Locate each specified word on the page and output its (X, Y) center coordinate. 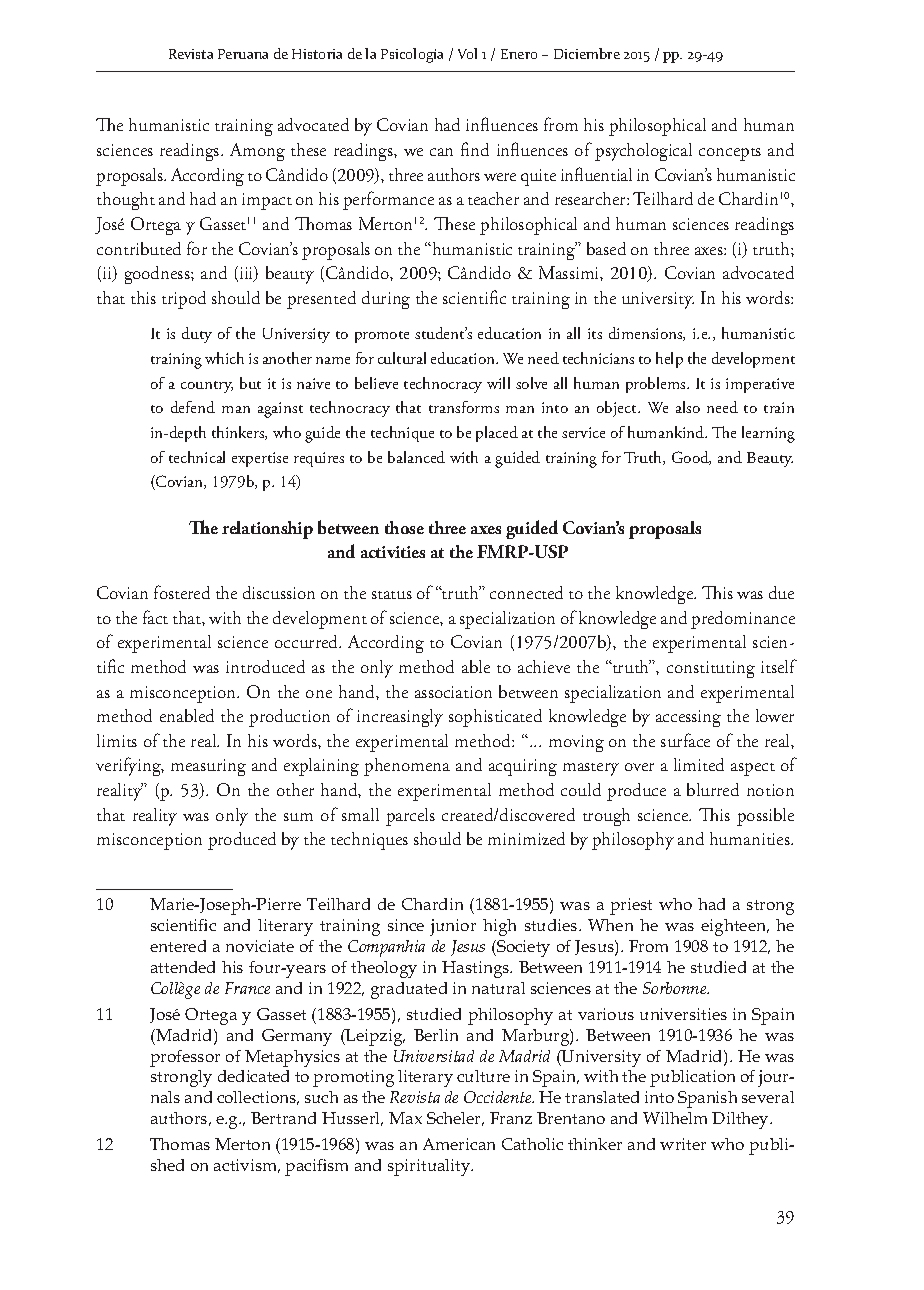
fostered (182, 592)
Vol (467, 53)
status (392, 595)
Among (257, 152)
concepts (730, 154)
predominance (743, 620)
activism (247, 1166)
